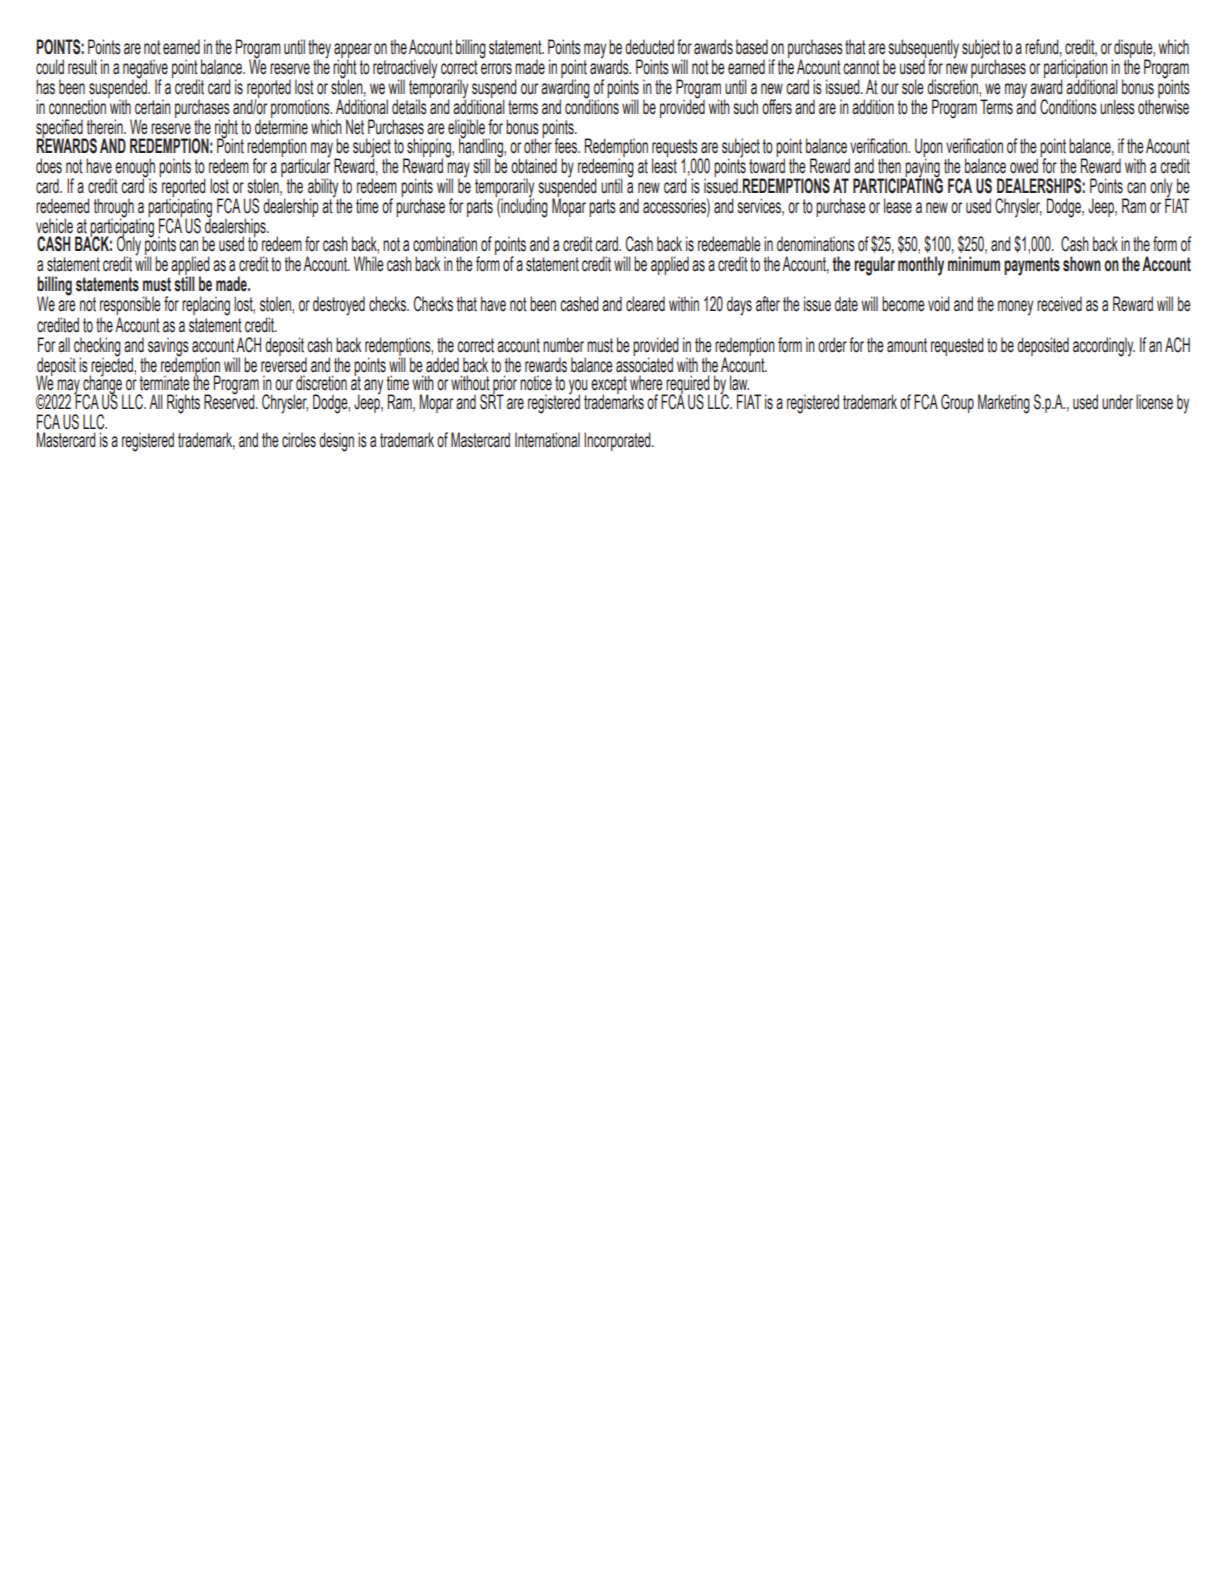 The height and width of the screenshot is (1588, 1227). Describe the element at coordinates (649, 47) in the screenshot. I see `deducted` at that location.
